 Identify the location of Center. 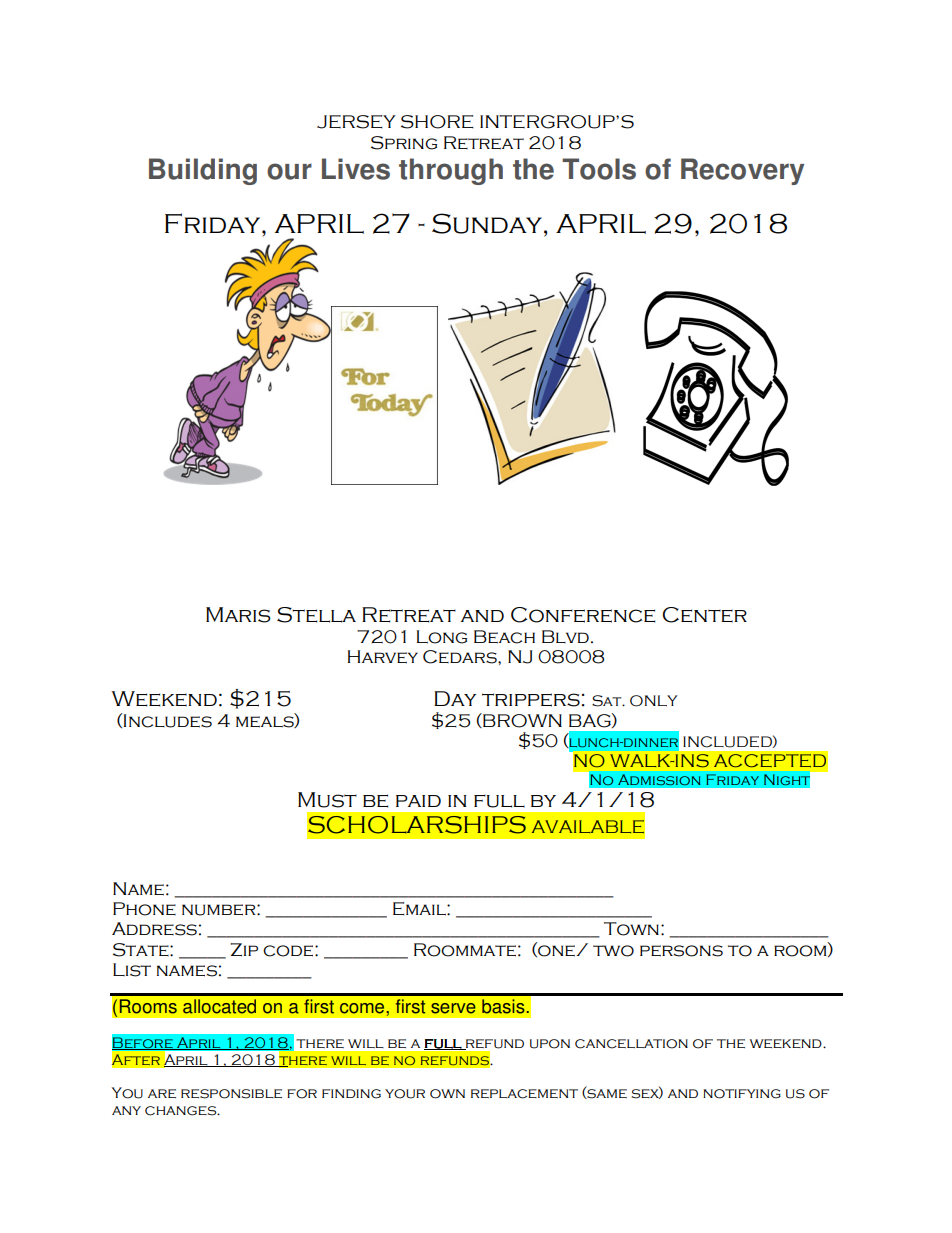
(704, 615).
